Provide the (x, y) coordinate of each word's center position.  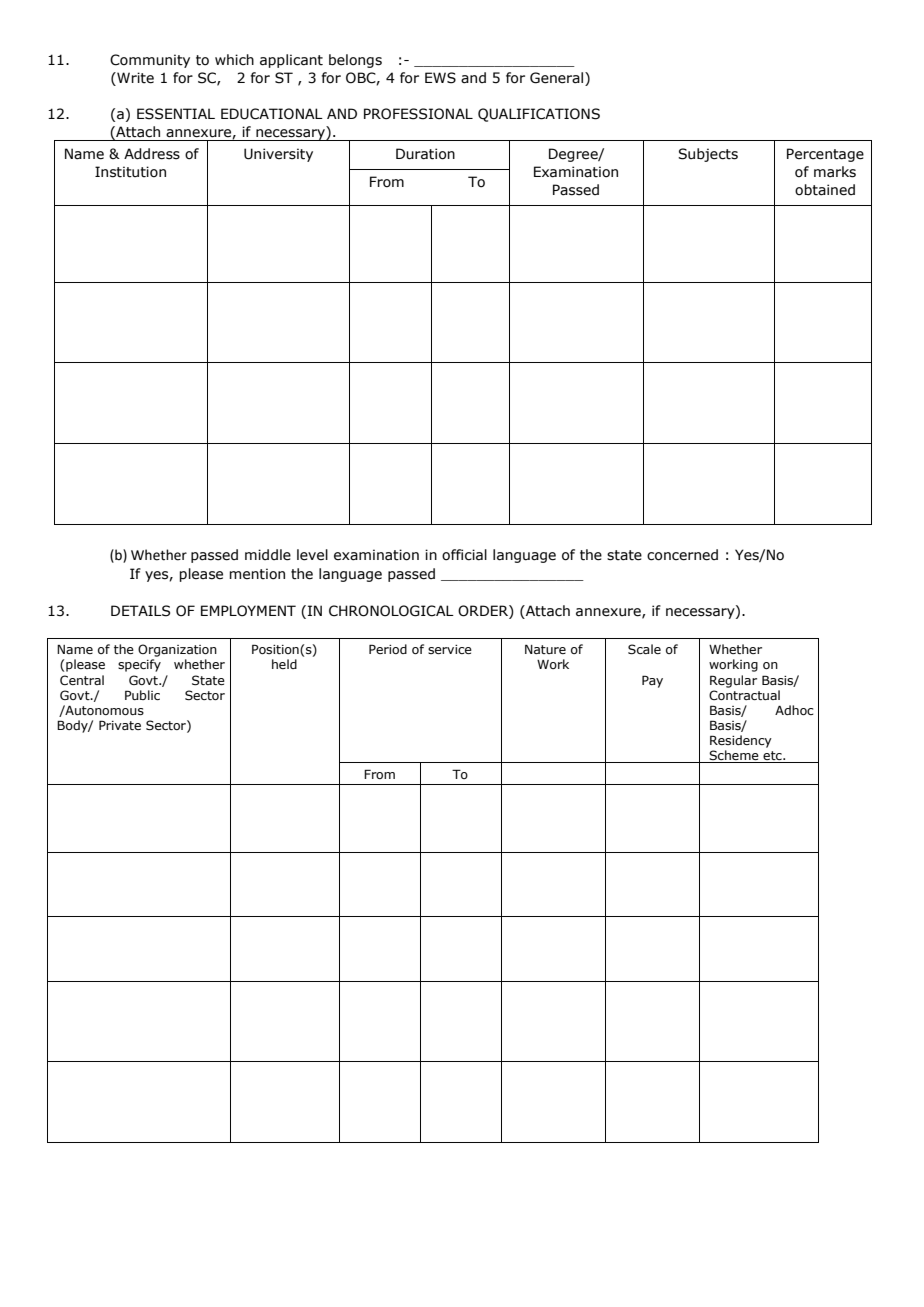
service (450, 649)
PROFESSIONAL (418, 114)
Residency (741, 741)
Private (120, 725)
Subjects (708, 155)
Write (134, 78)
